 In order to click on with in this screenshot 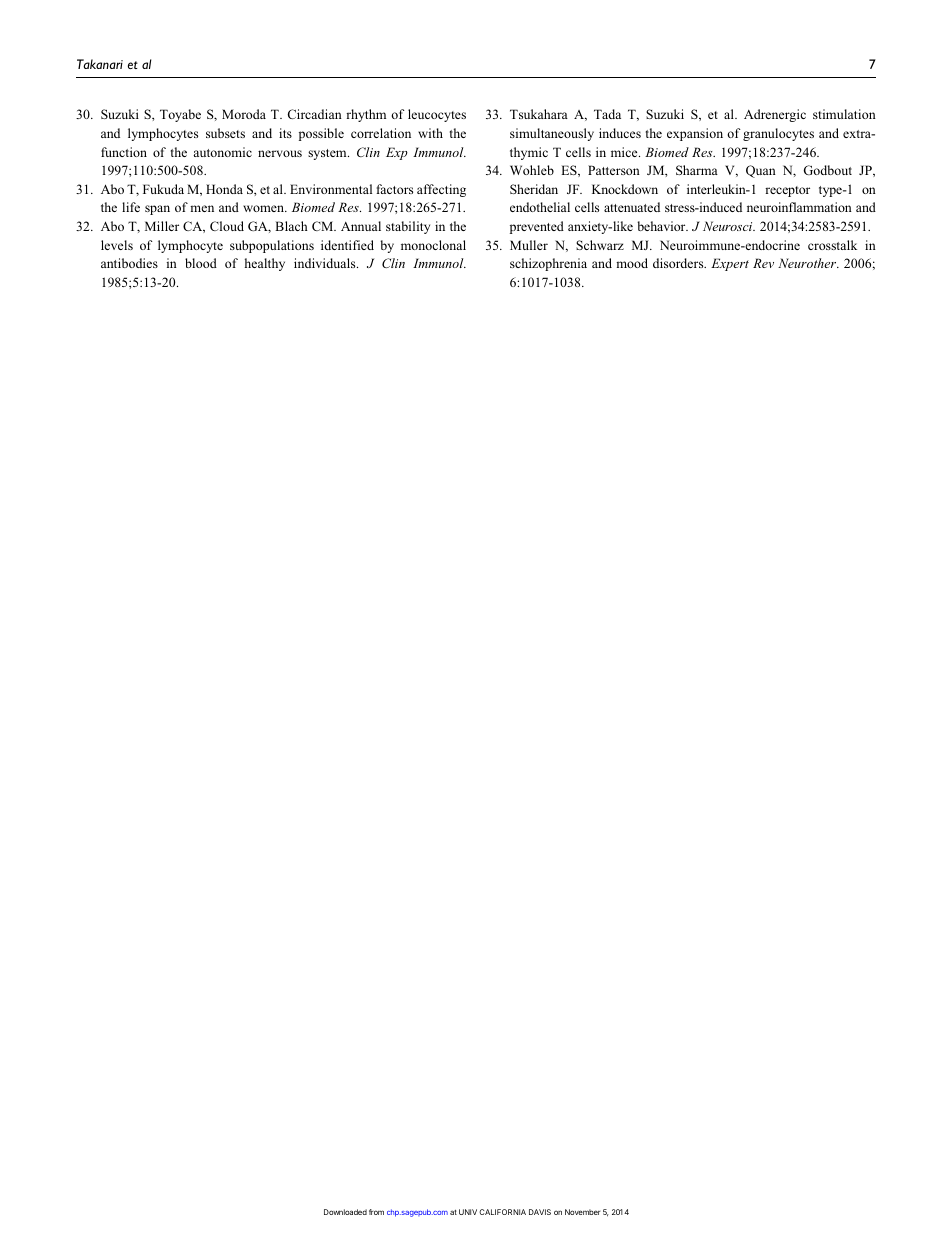, I will do `click(430, 133)`.
